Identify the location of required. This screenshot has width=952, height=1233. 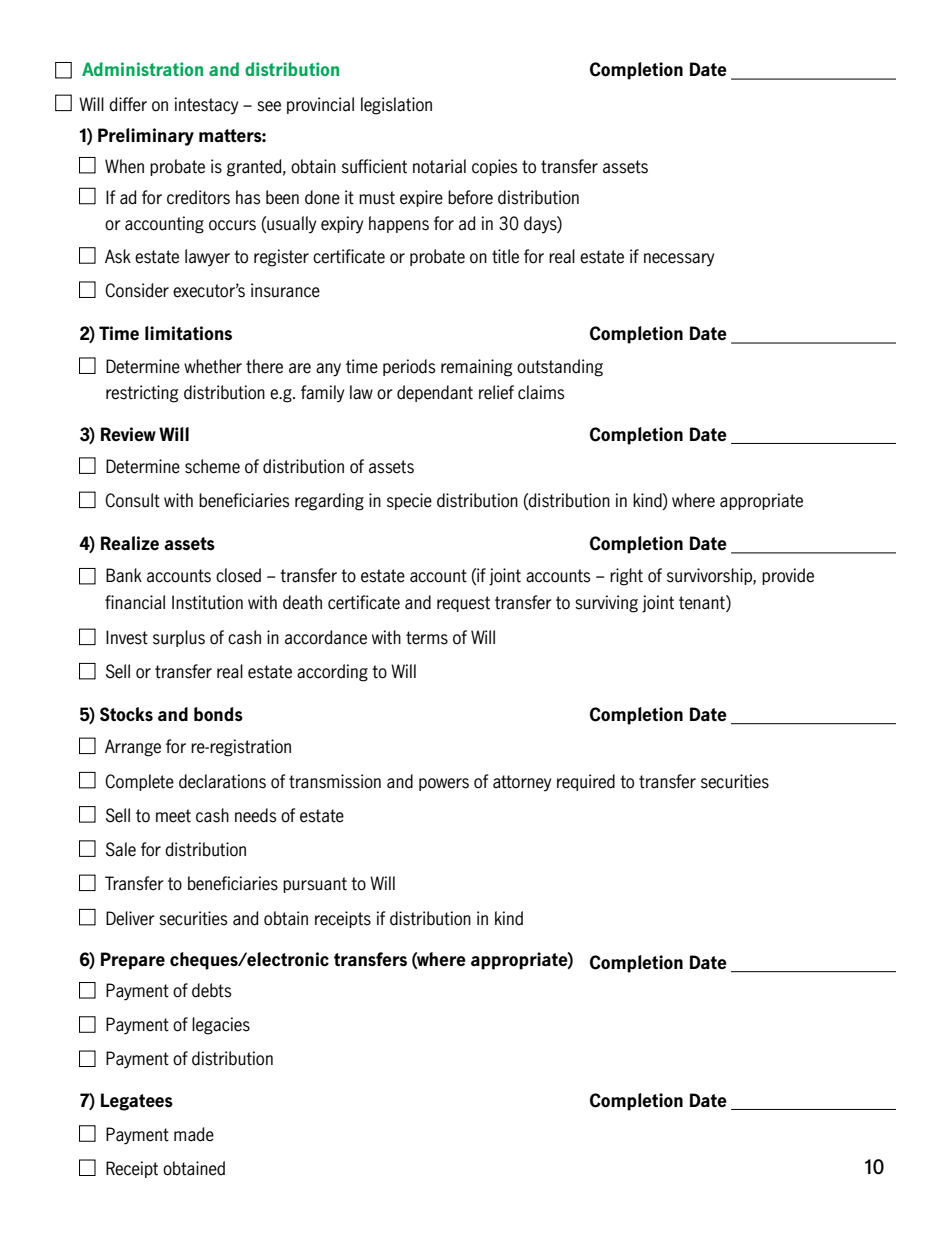
(586, 782).
